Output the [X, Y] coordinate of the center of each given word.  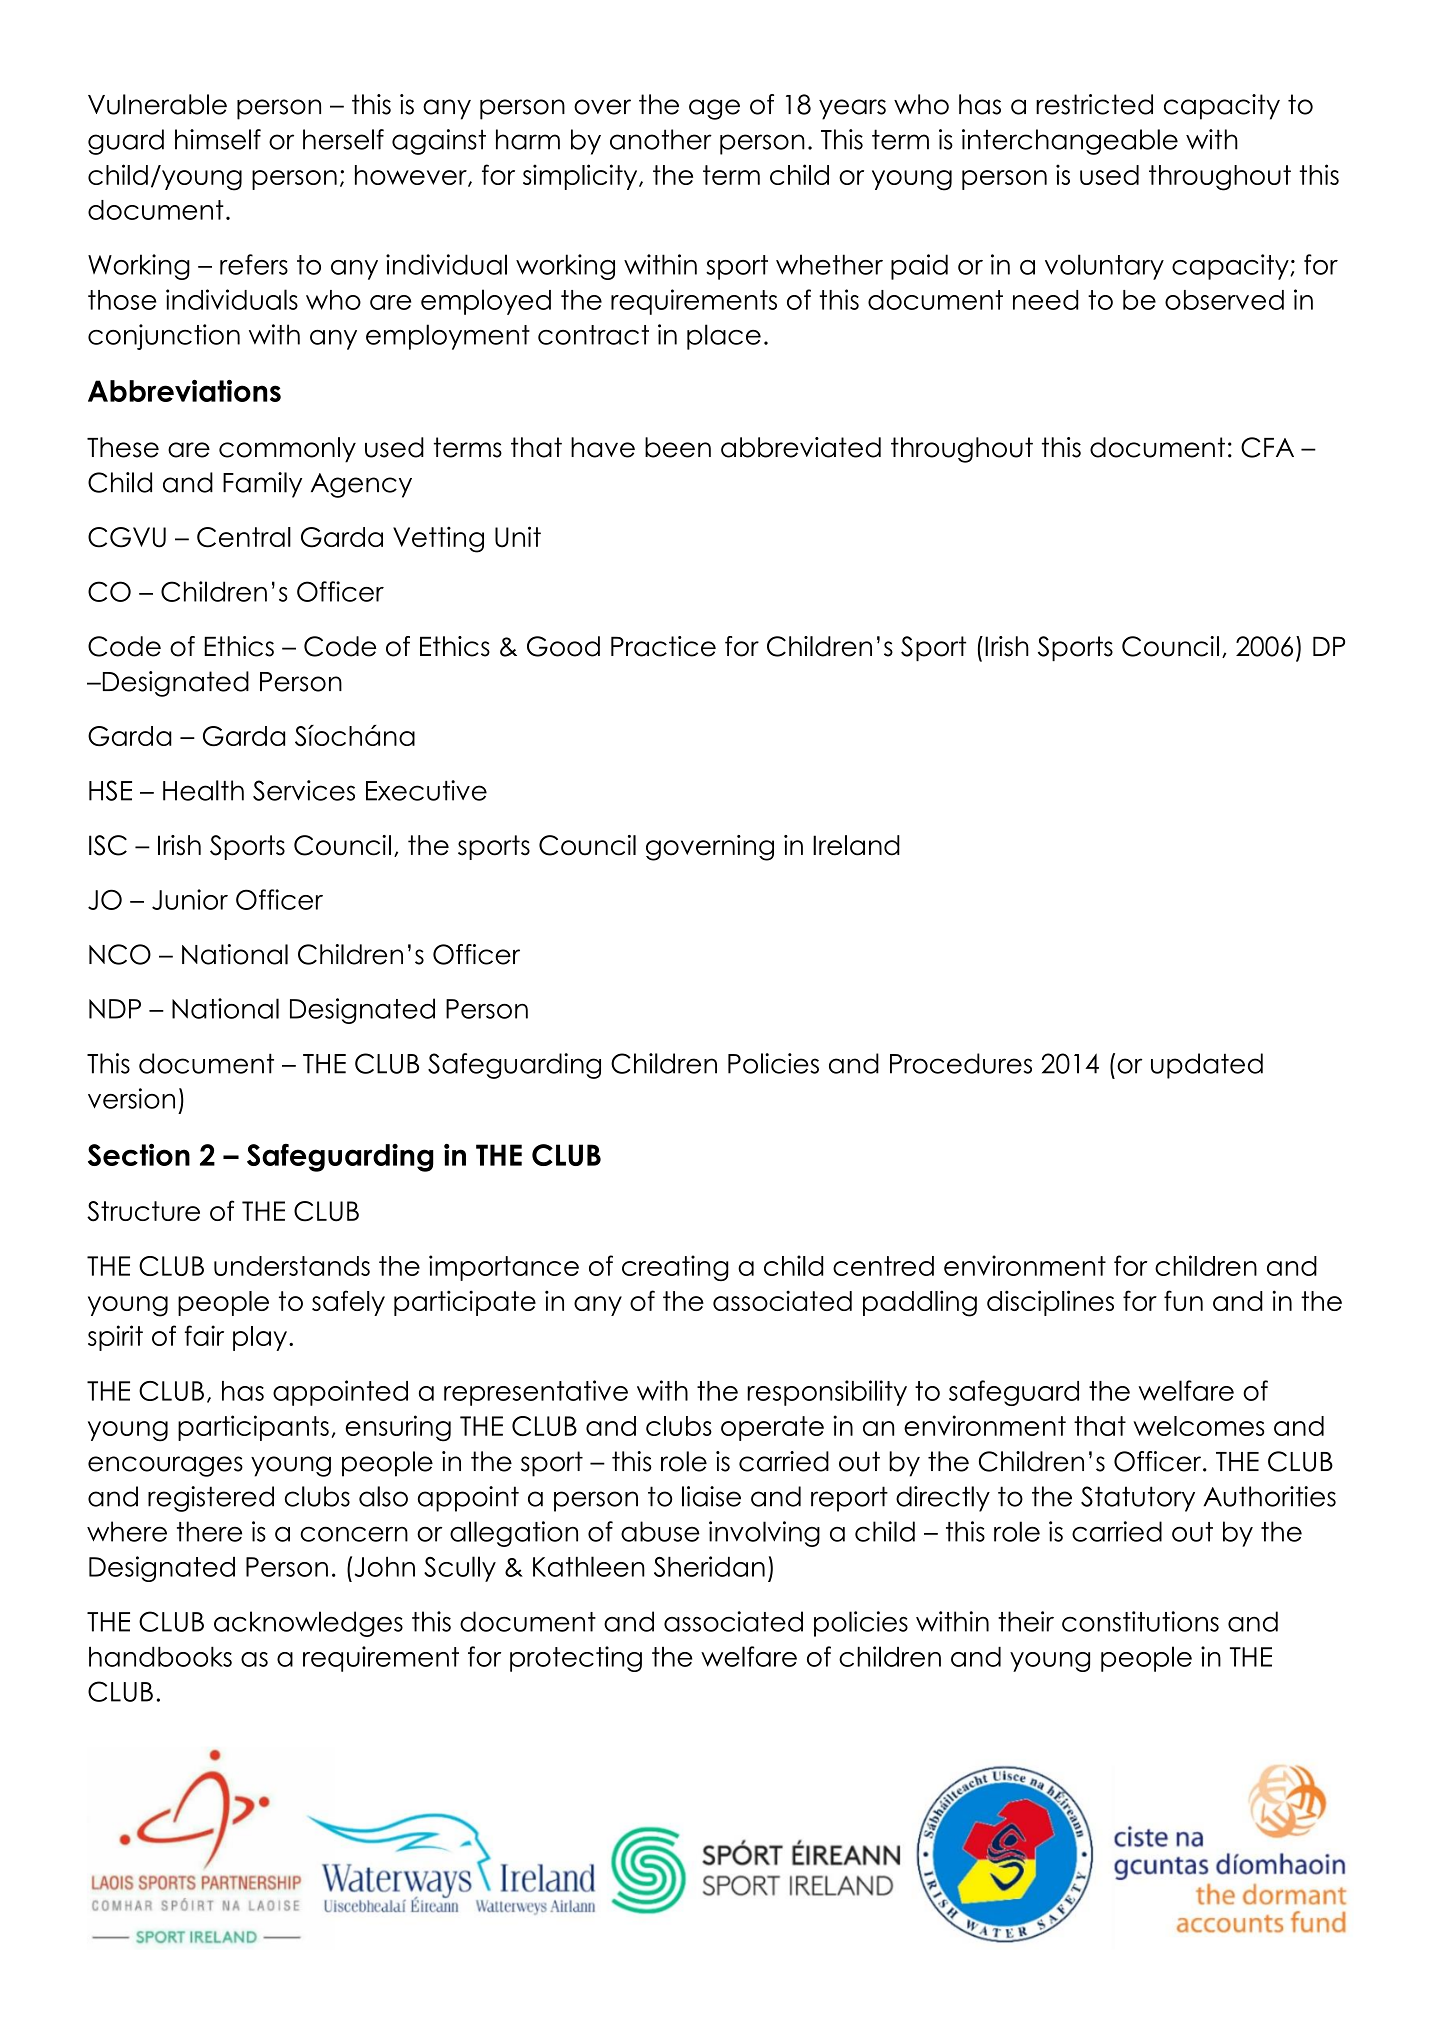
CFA [1267, 447]
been [678, 447]
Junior [190, 899]
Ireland [856, 845]
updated [1207, 1066]
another [661, 139]
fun [1183, 1300]
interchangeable [1070, 142]
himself [218, 139]
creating [675, 1268]
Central [244, 537]
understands [292, 1266]
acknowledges [308, 1624]
